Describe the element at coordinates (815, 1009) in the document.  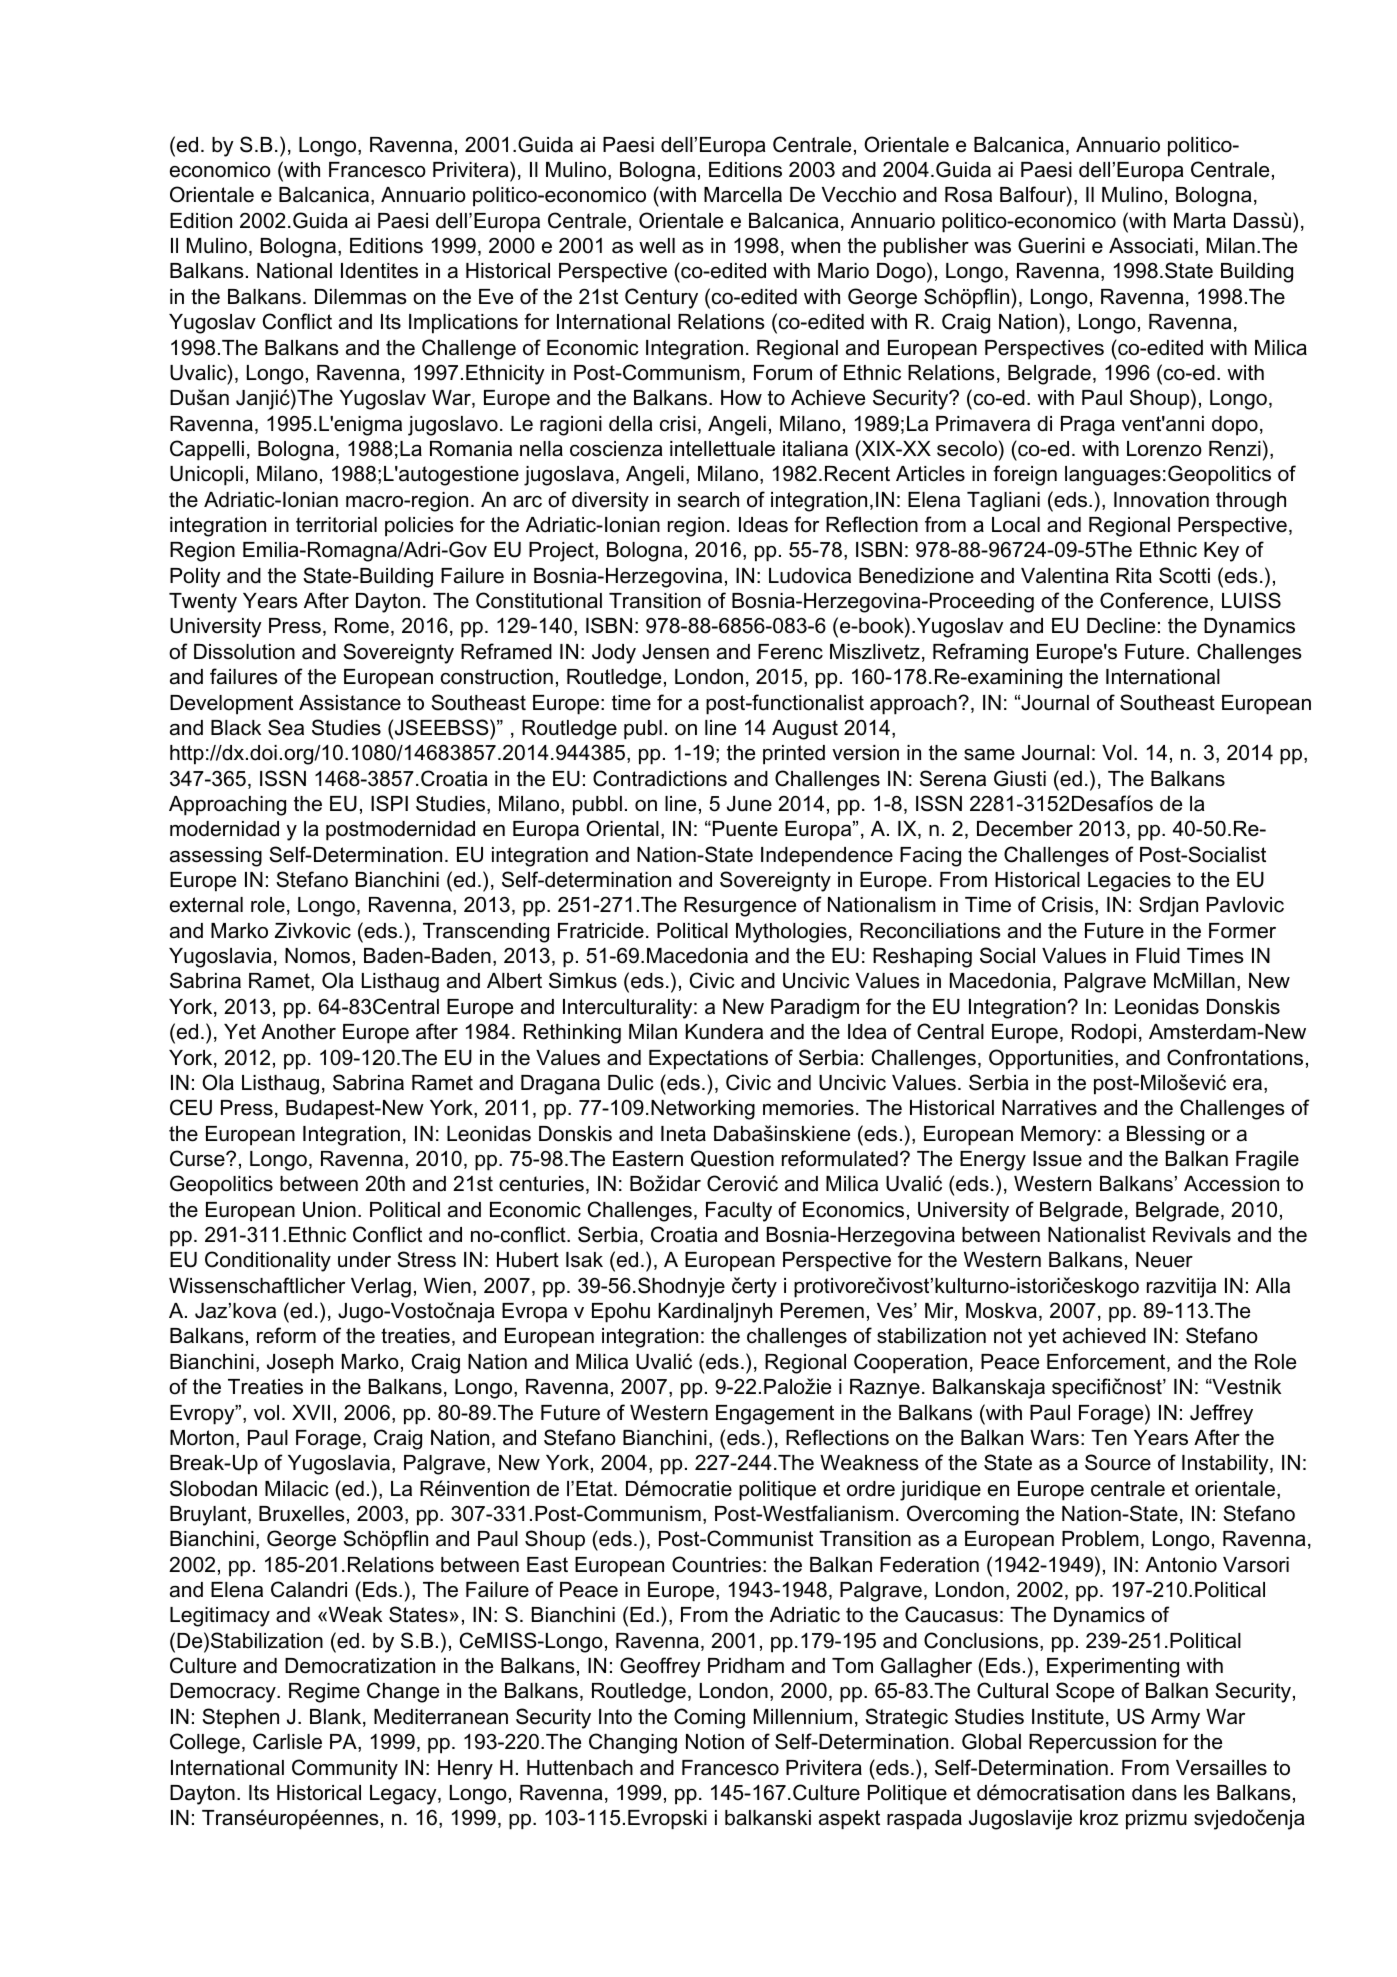
I see `Paradigm` at that location.
